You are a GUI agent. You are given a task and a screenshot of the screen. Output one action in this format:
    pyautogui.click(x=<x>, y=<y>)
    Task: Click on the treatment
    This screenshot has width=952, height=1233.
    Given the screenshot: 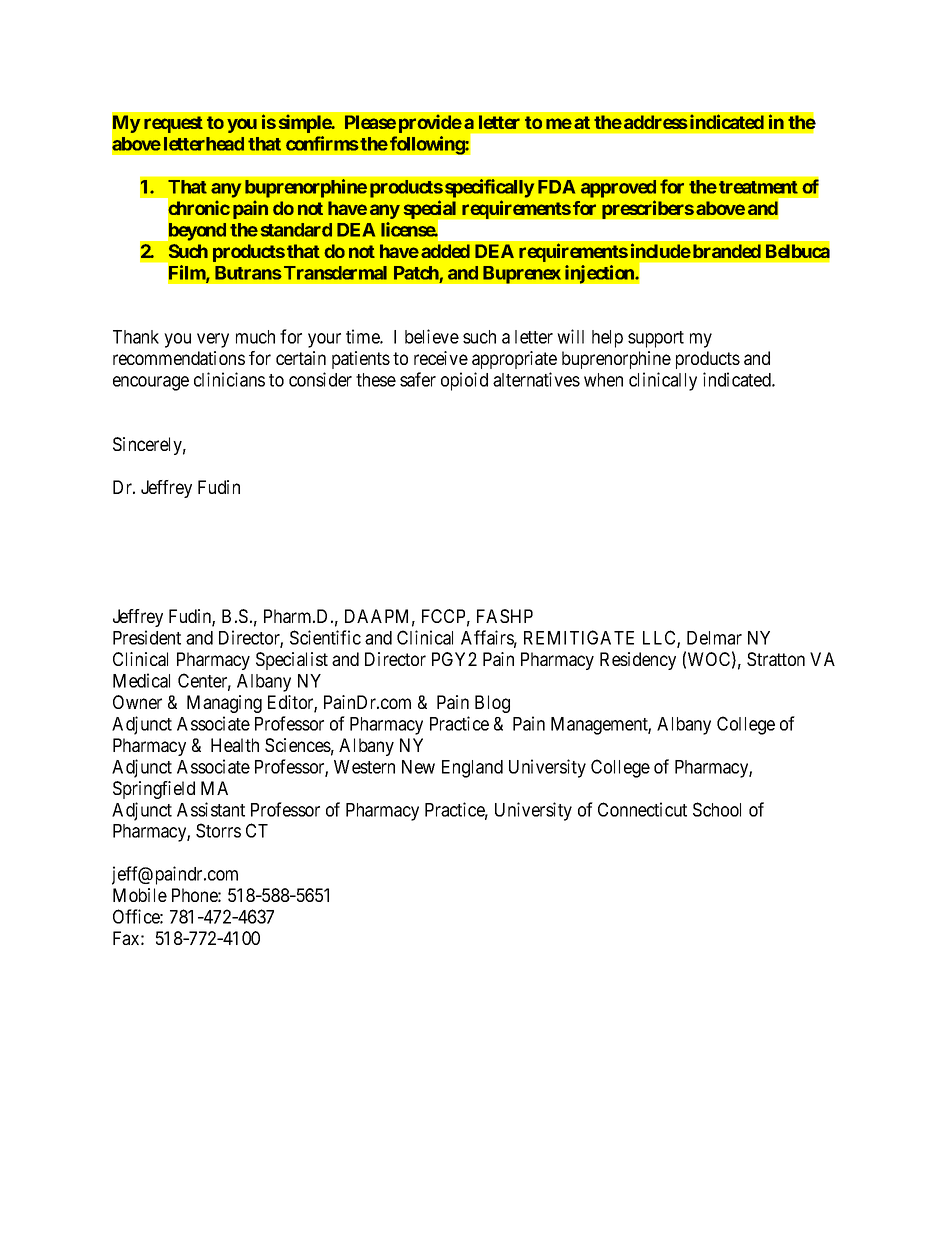 What is the action you would take?
    pyautogui.click(x=758, y=187)
